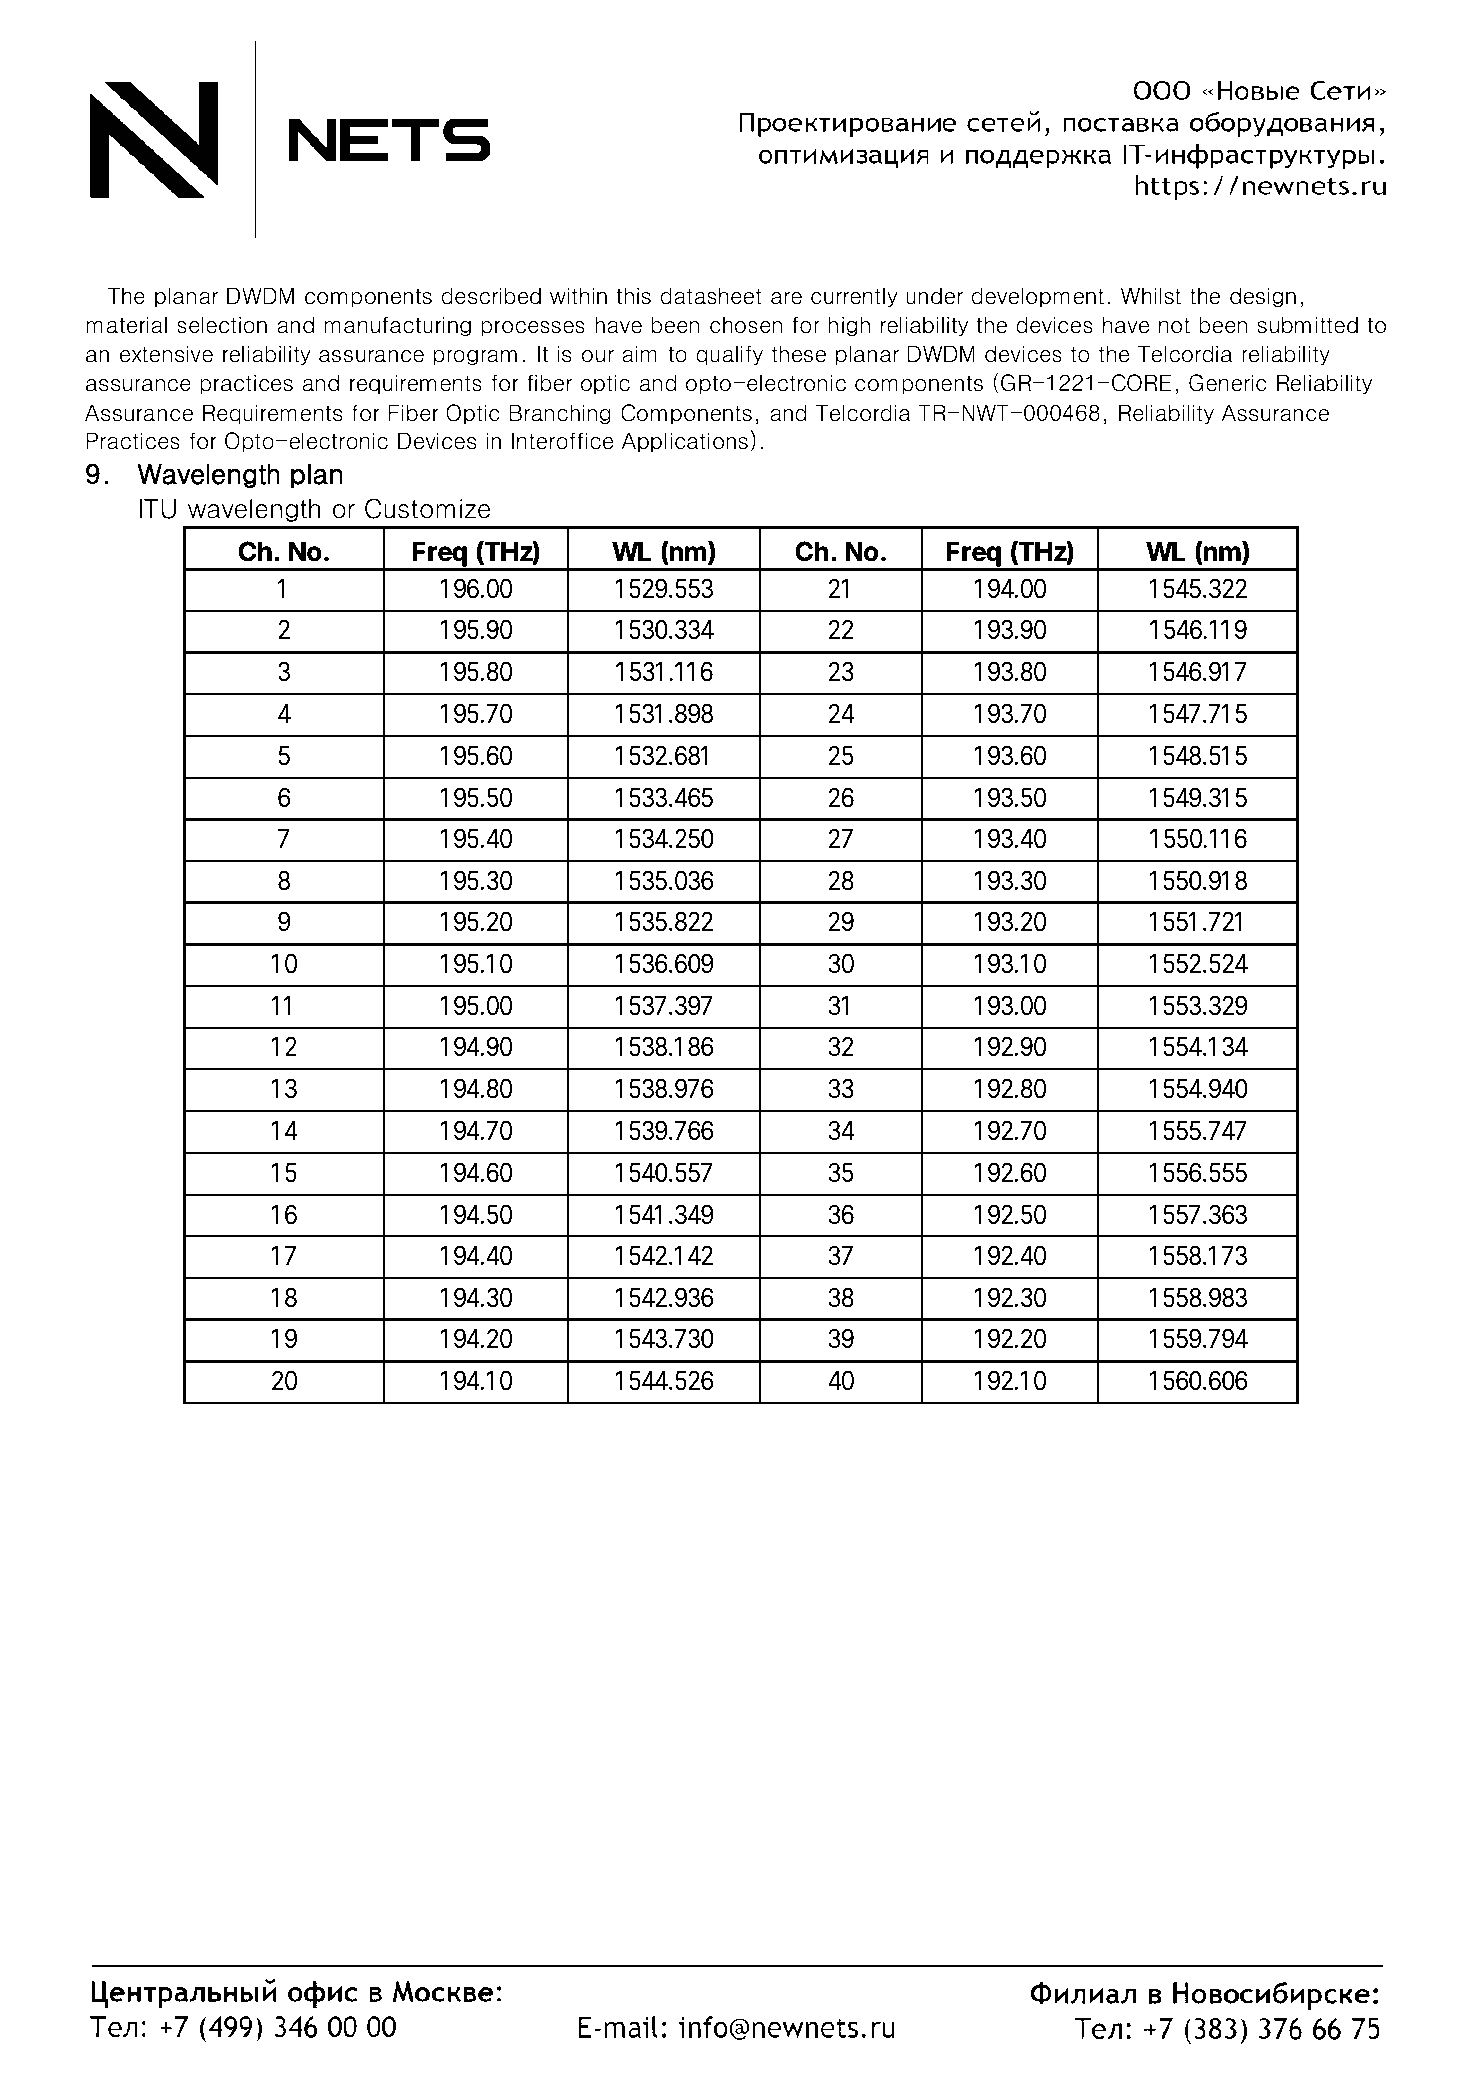  I want to click on extensive, so click(166, 354).
